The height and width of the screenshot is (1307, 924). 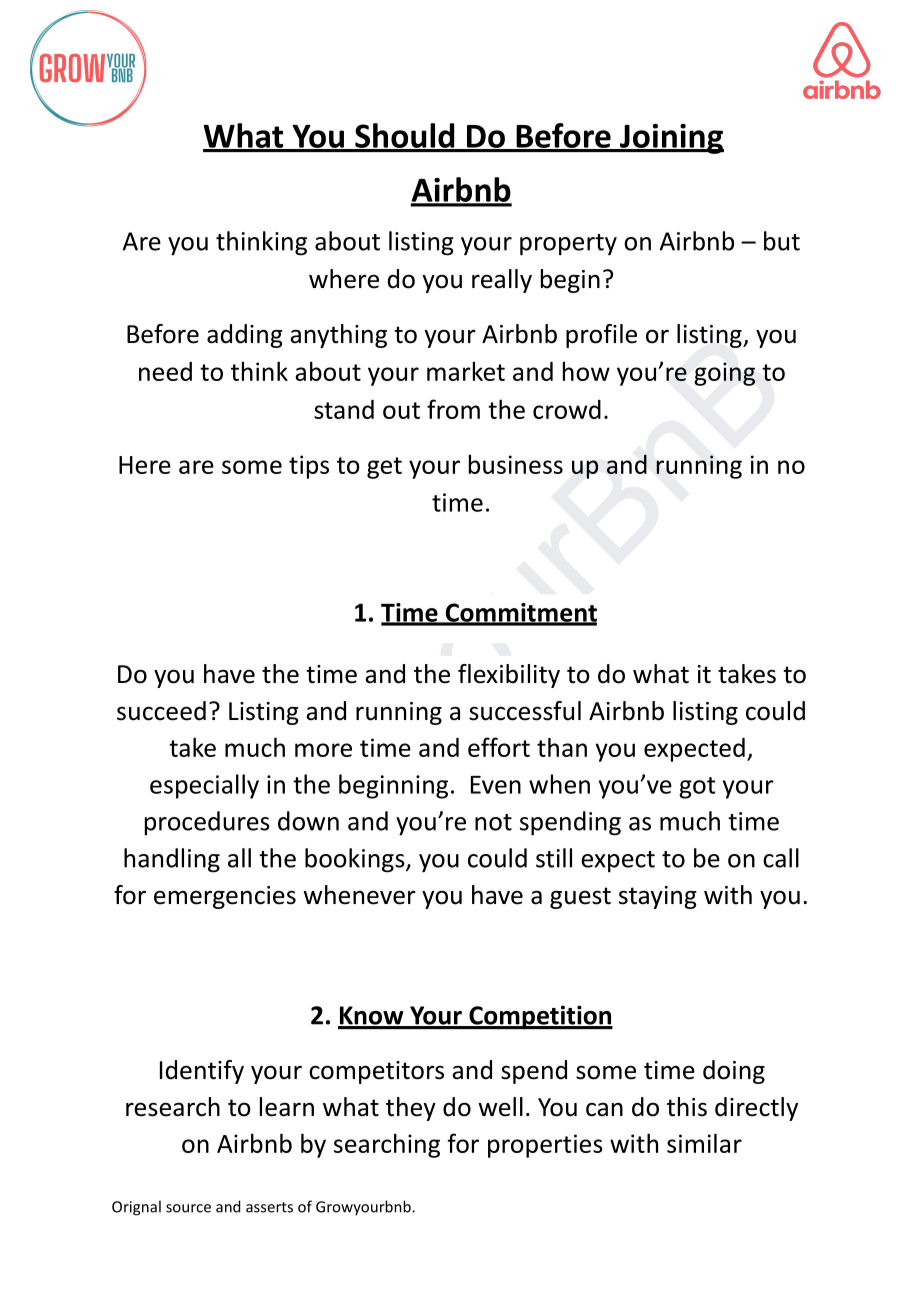 I want to click on similar, so click(x=704, y=1143).
